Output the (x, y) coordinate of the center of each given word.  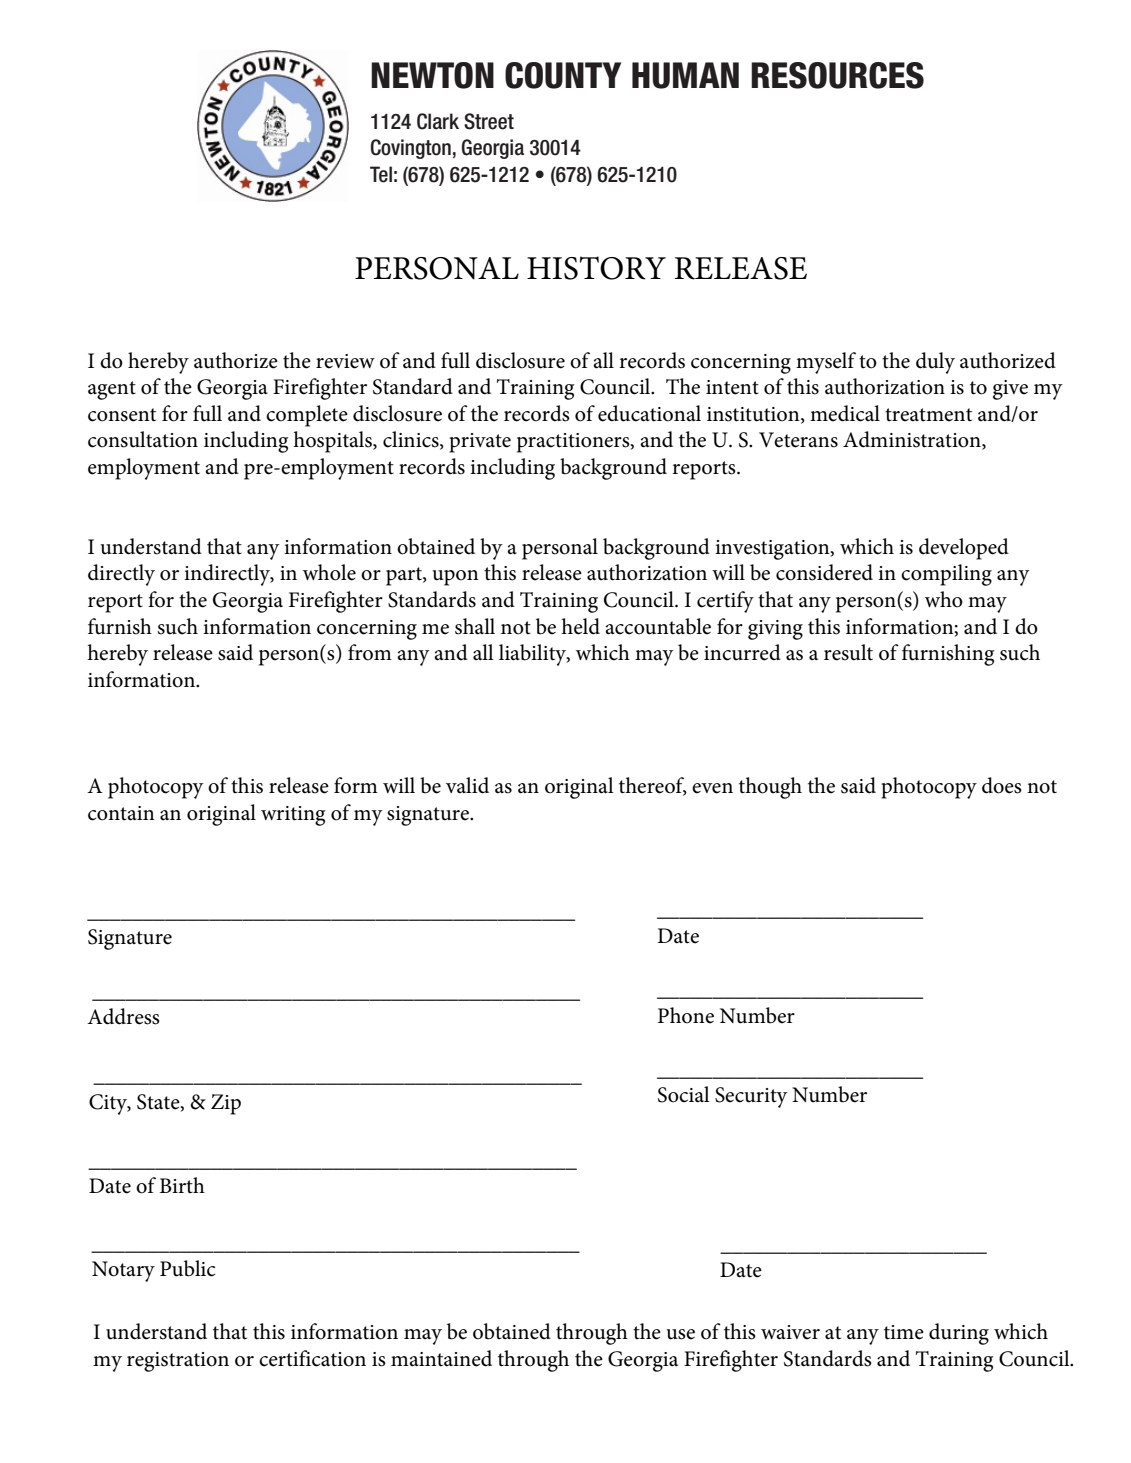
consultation (143, 439)
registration (178, 1362)
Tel (381, 174)
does (1002, 785)
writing (293, 816)
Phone (686, 1015)
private (480, 443)
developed (964, 549)
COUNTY (563, 75)
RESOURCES (837, 75)
